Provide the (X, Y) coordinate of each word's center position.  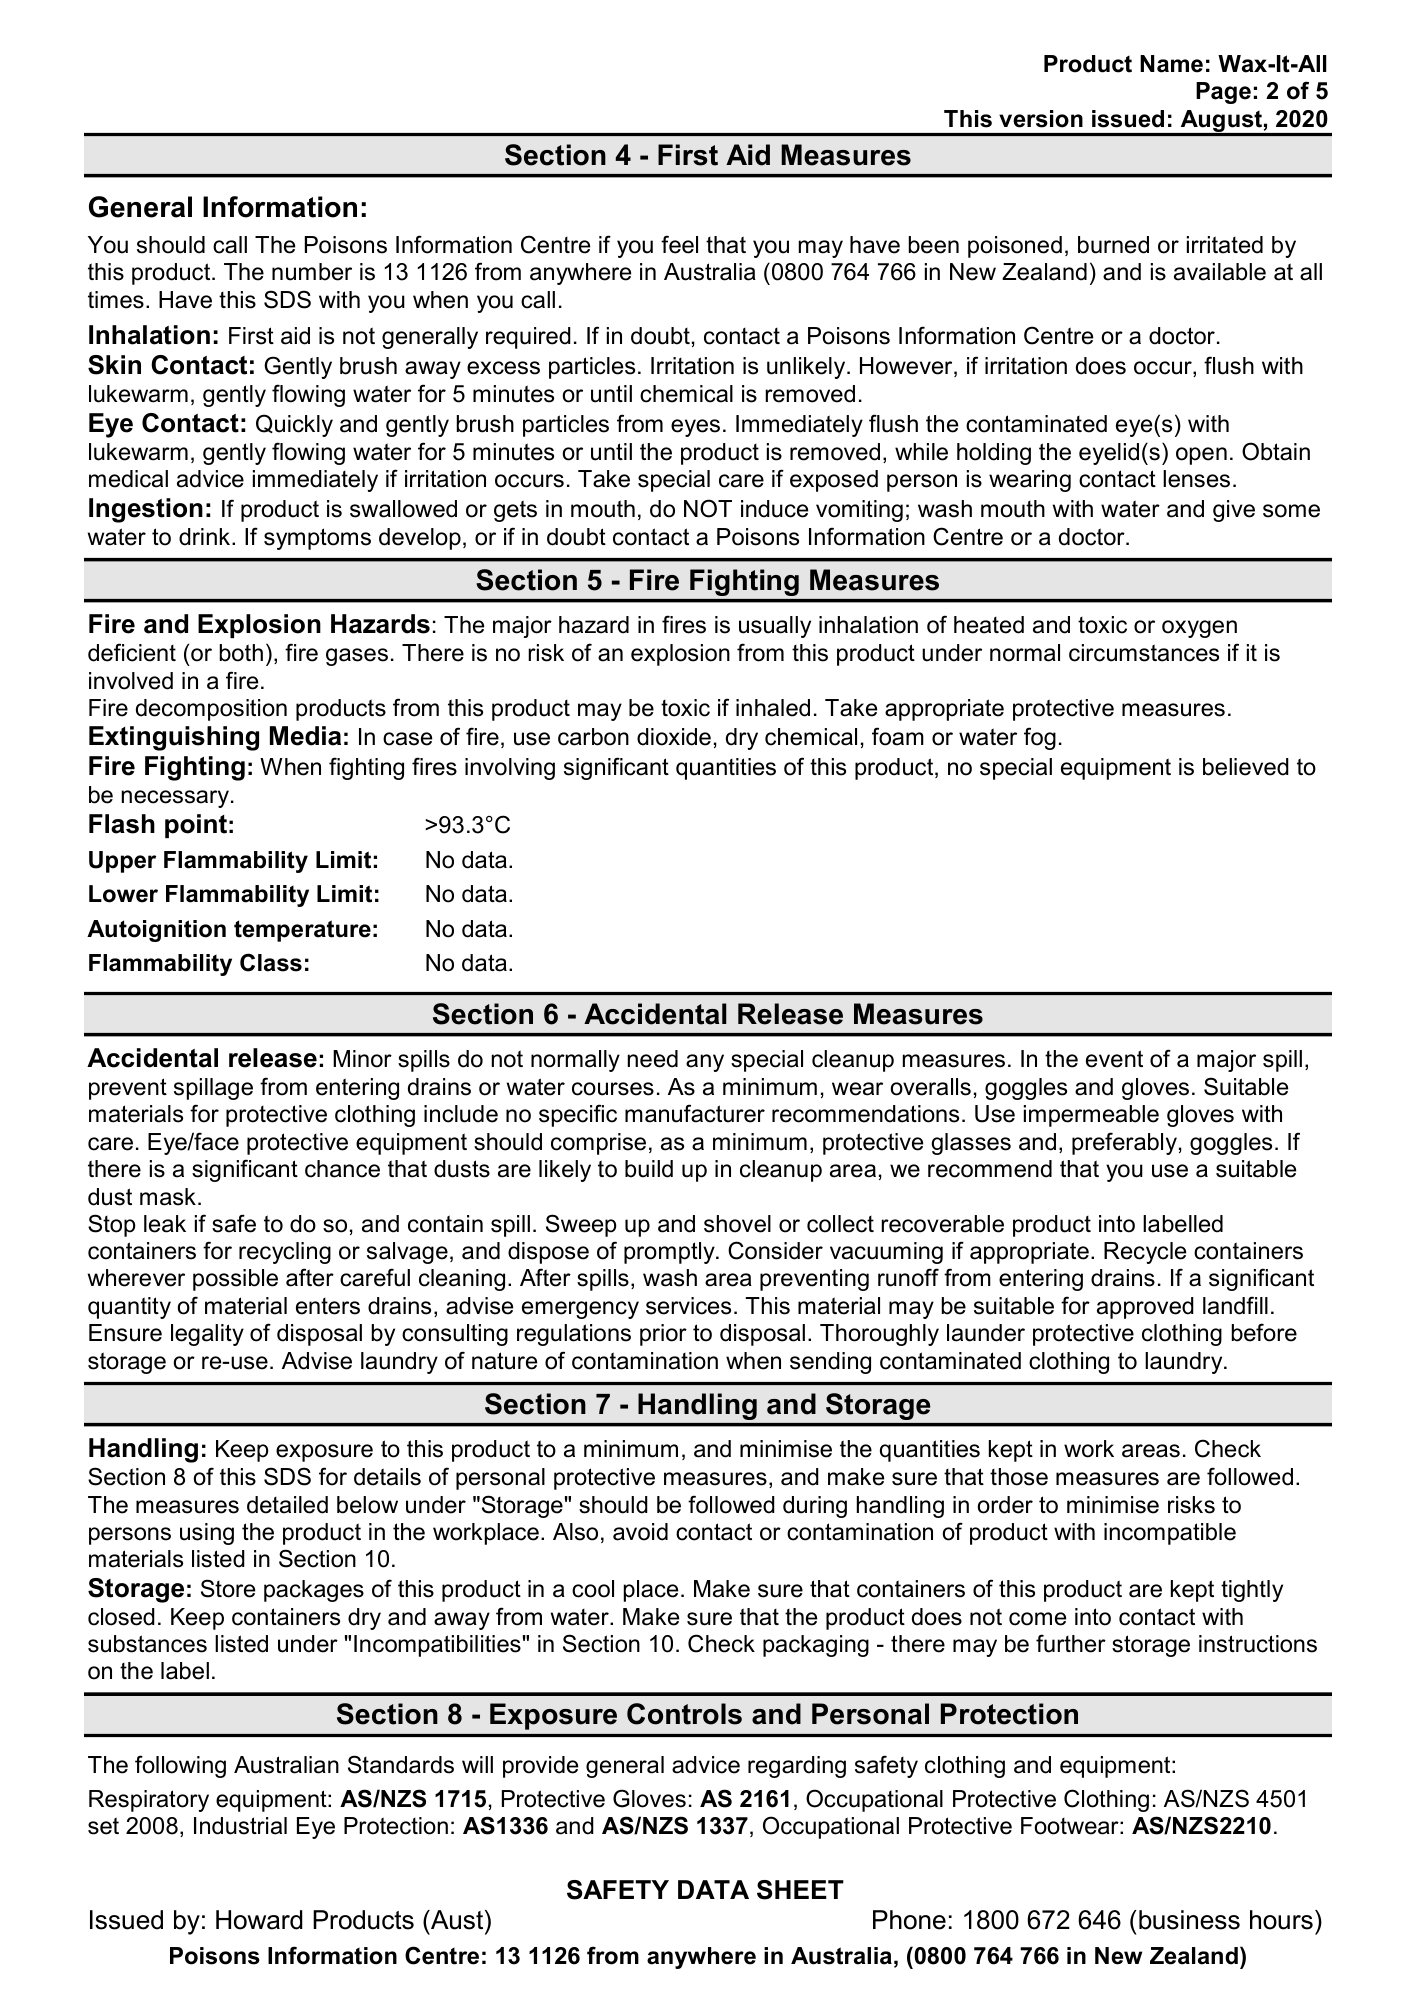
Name (1171, 64)
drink (206, 537)
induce (774, 509)
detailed (287, 1505)
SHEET (800, 1890)
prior (663, 1335)
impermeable (1091, 1116)
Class (271, 962)
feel (679, 244)
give (1234, 511)
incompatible (1170, 1534)
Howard (259, 1920)
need (653, 1059)
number (312, 272)
